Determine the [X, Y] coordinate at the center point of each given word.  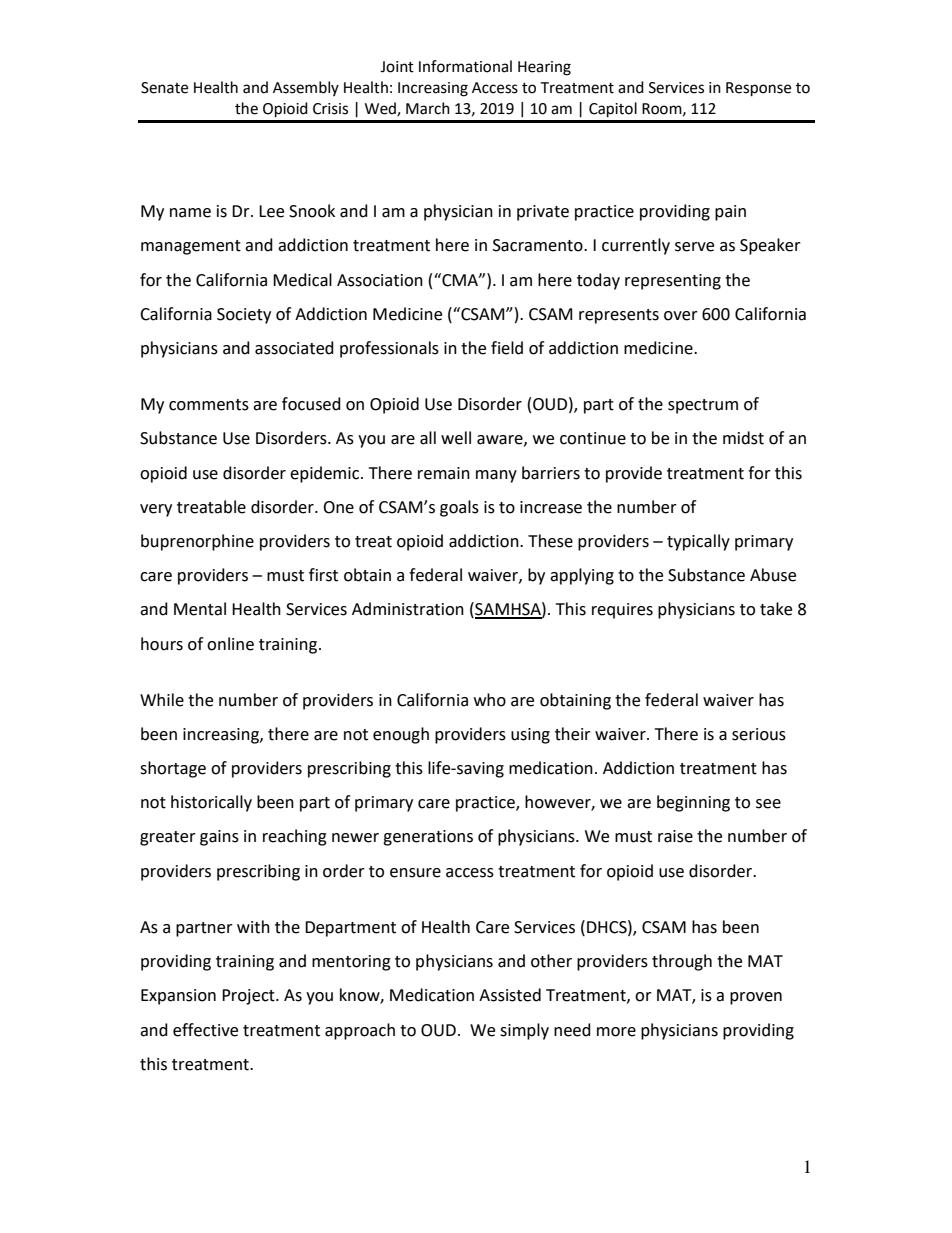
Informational [465, 66]
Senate [164, 88]
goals [459, 508]
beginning [693, 803]
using [530, 736]
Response [758, 89]
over [681, 316]
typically [698, 542]
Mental [200, 609]
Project [249, 997]
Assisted [510, 995]
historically [211, 803]
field [507, 348]
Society [244, 316]
